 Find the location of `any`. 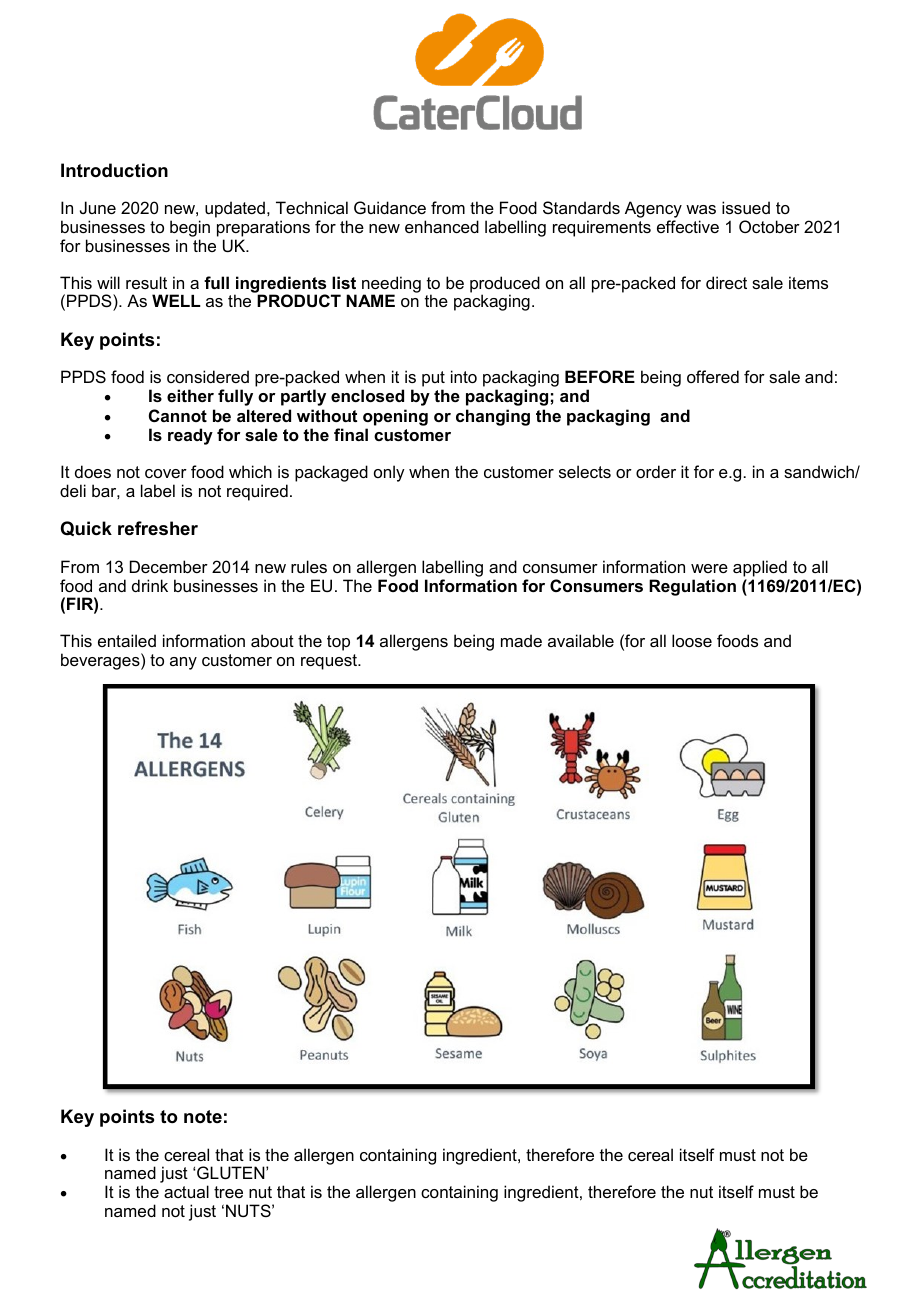

any is located at coordinates (183, 663).
